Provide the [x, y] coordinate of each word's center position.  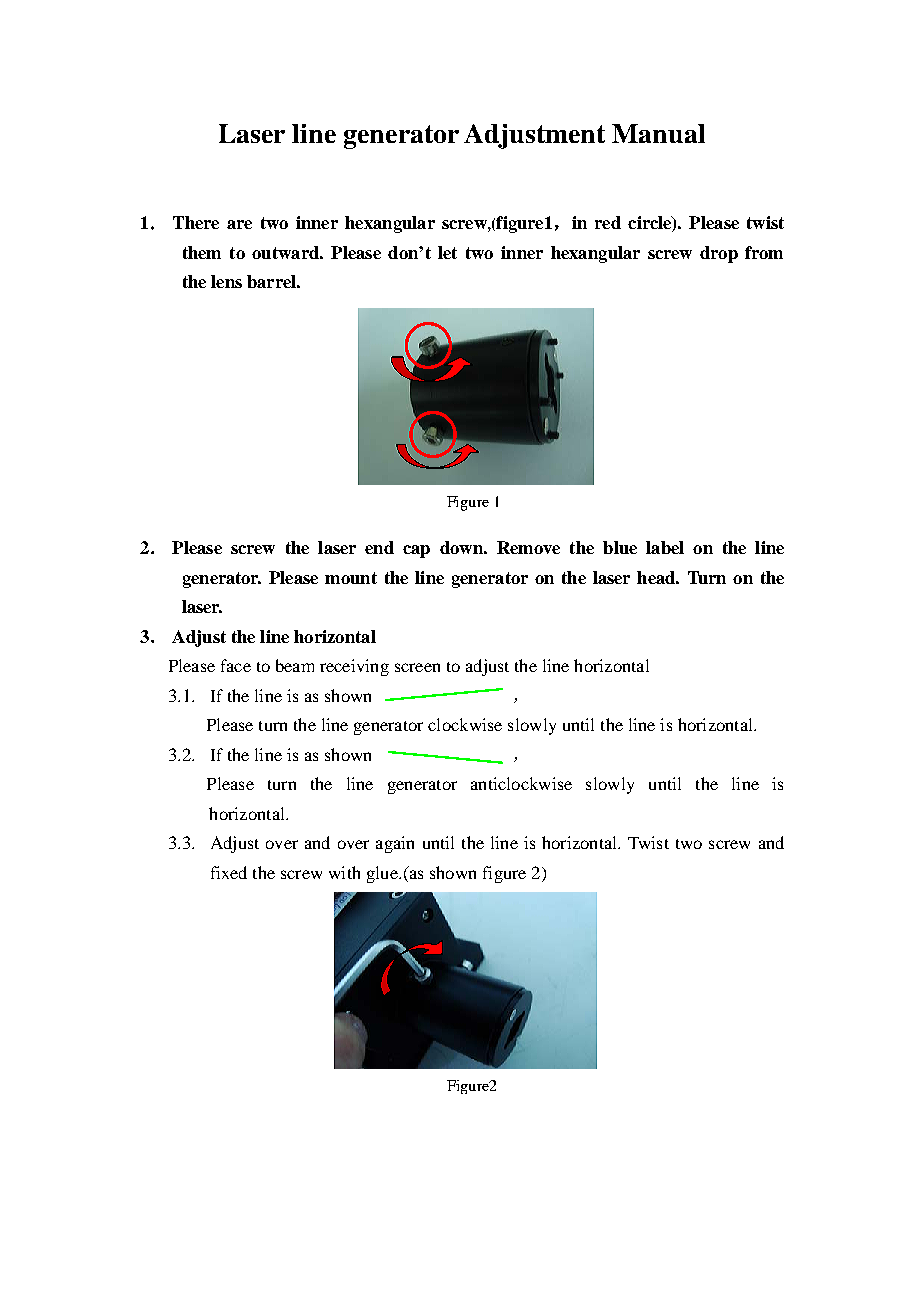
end [379, 547]
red [608, 222]
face [236, 665]
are [239, 224]
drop [719, 254]
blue [620, 547]
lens [226, 281]
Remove [528, 547]
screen [417, 667]
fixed [229, 872]
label [665, 547]
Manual [658, 133]
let [447, 252]
